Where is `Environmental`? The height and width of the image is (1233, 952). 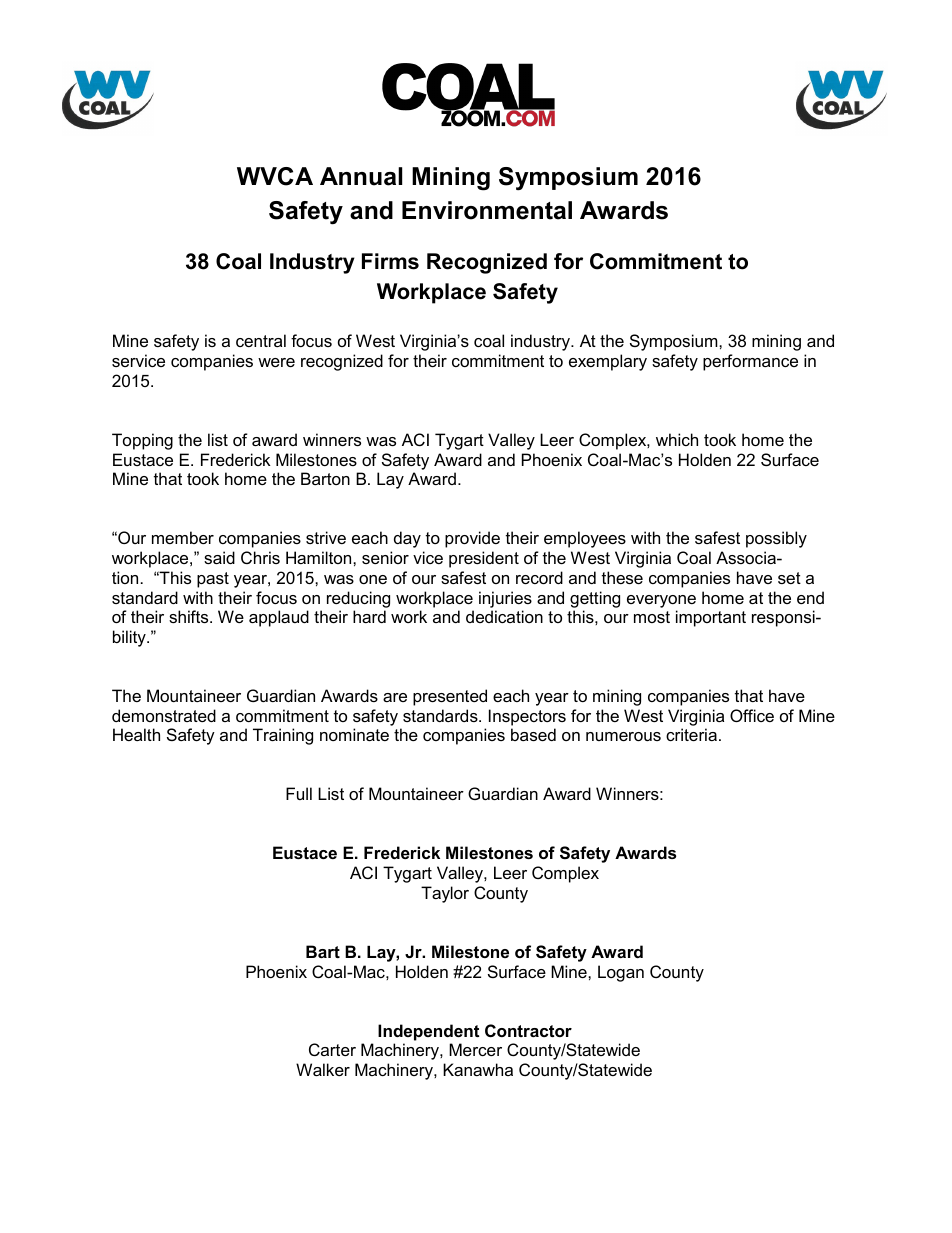 Environmental is located at coordinates (487, 210).
